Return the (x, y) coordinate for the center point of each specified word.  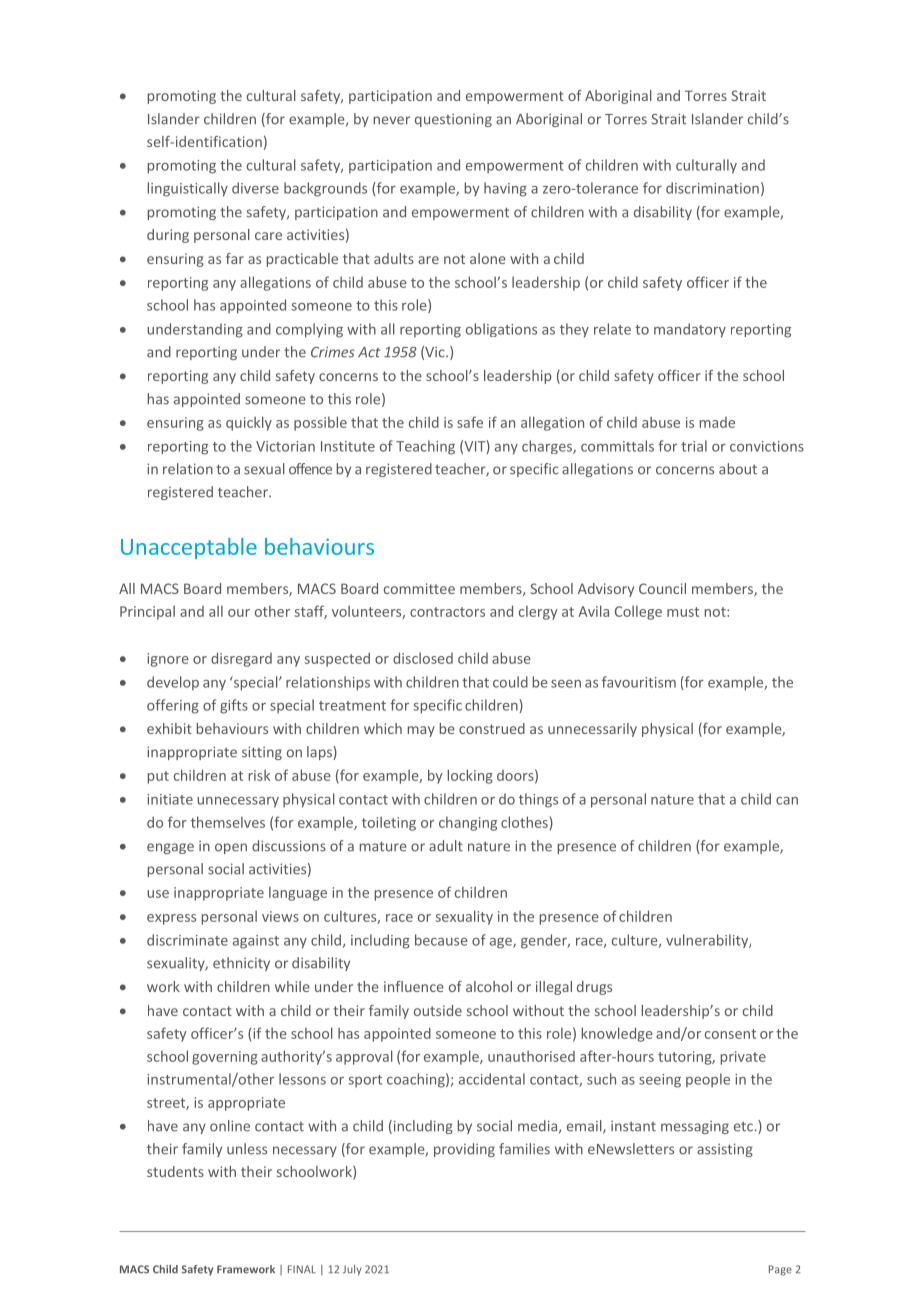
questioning (453, 120)
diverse (255, 188)
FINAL (302, 1269)
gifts (234, 706)
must (683, 612)
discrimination (712, 188)
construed (492, 728)
